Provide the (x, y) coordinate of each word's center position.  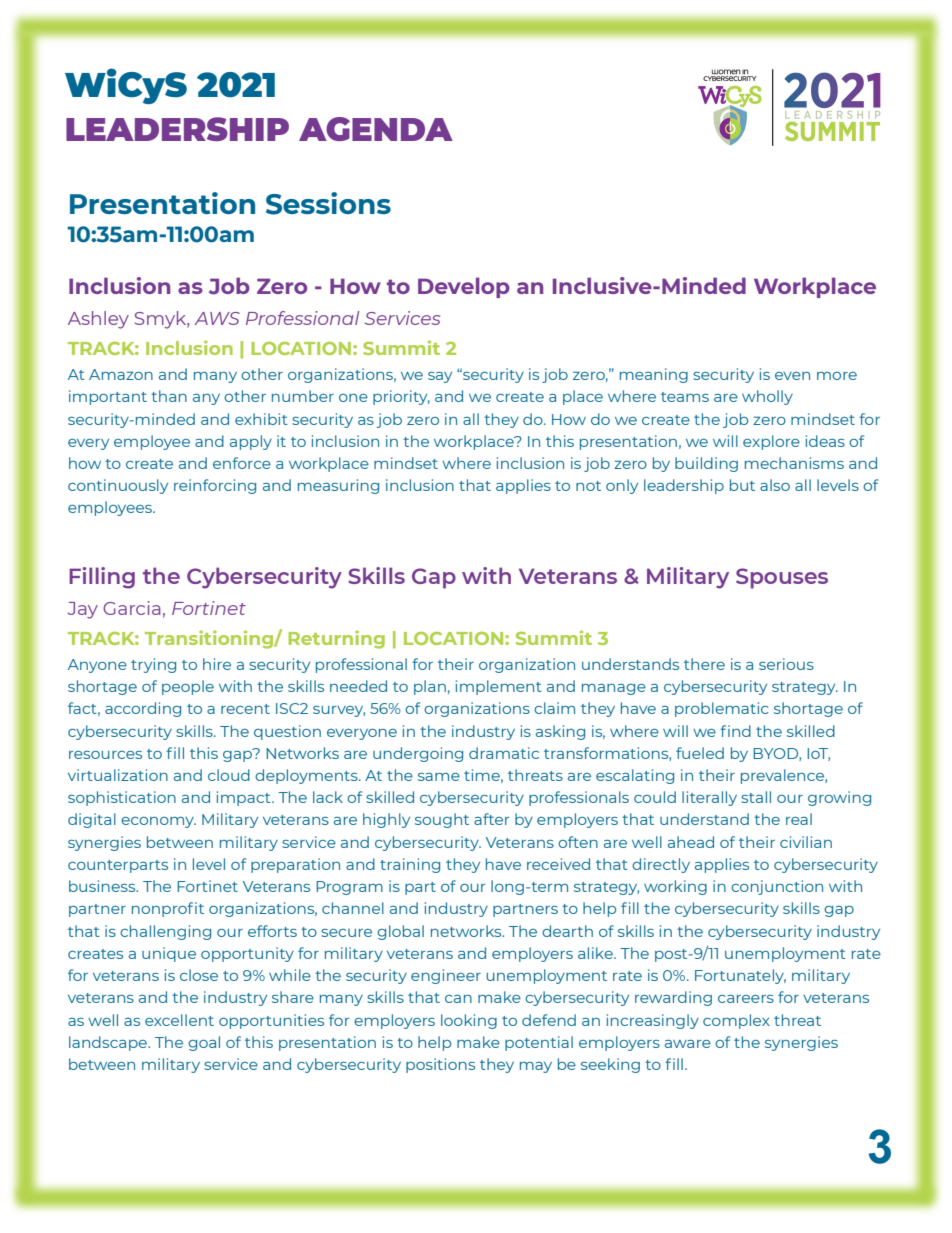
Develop (464, 287)
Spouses (782, 578)
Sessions (328, 203)
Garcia (132, 608)
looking (469, 1021)
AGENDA (376, 129)
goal (204, 1043)
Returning (336, 639)
